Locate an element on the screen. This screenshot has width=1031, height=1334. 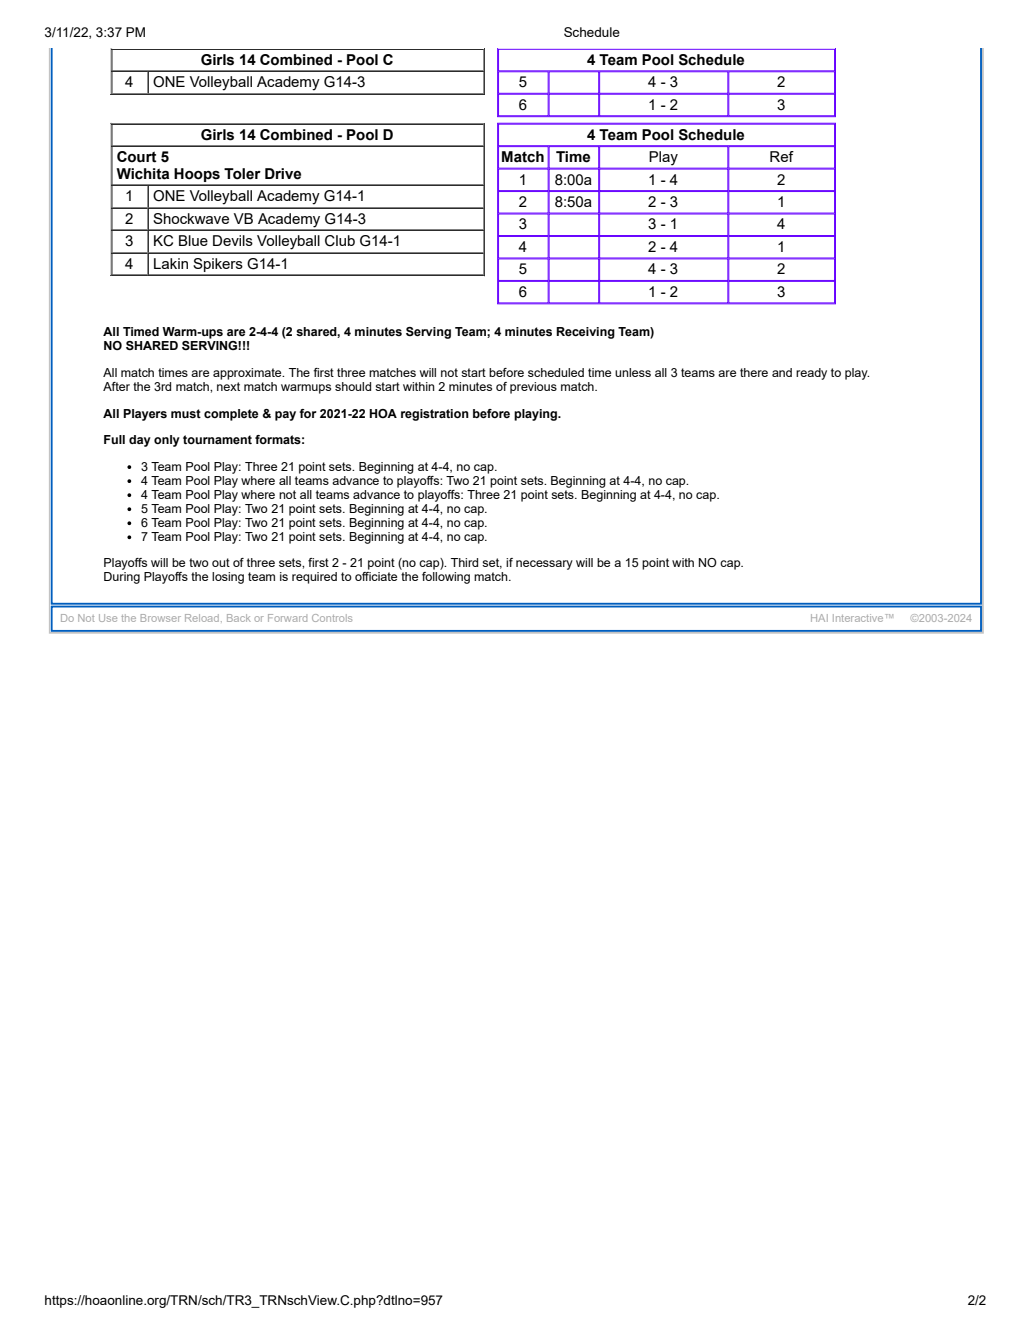
Ref is located at coordinates (782, 156).
